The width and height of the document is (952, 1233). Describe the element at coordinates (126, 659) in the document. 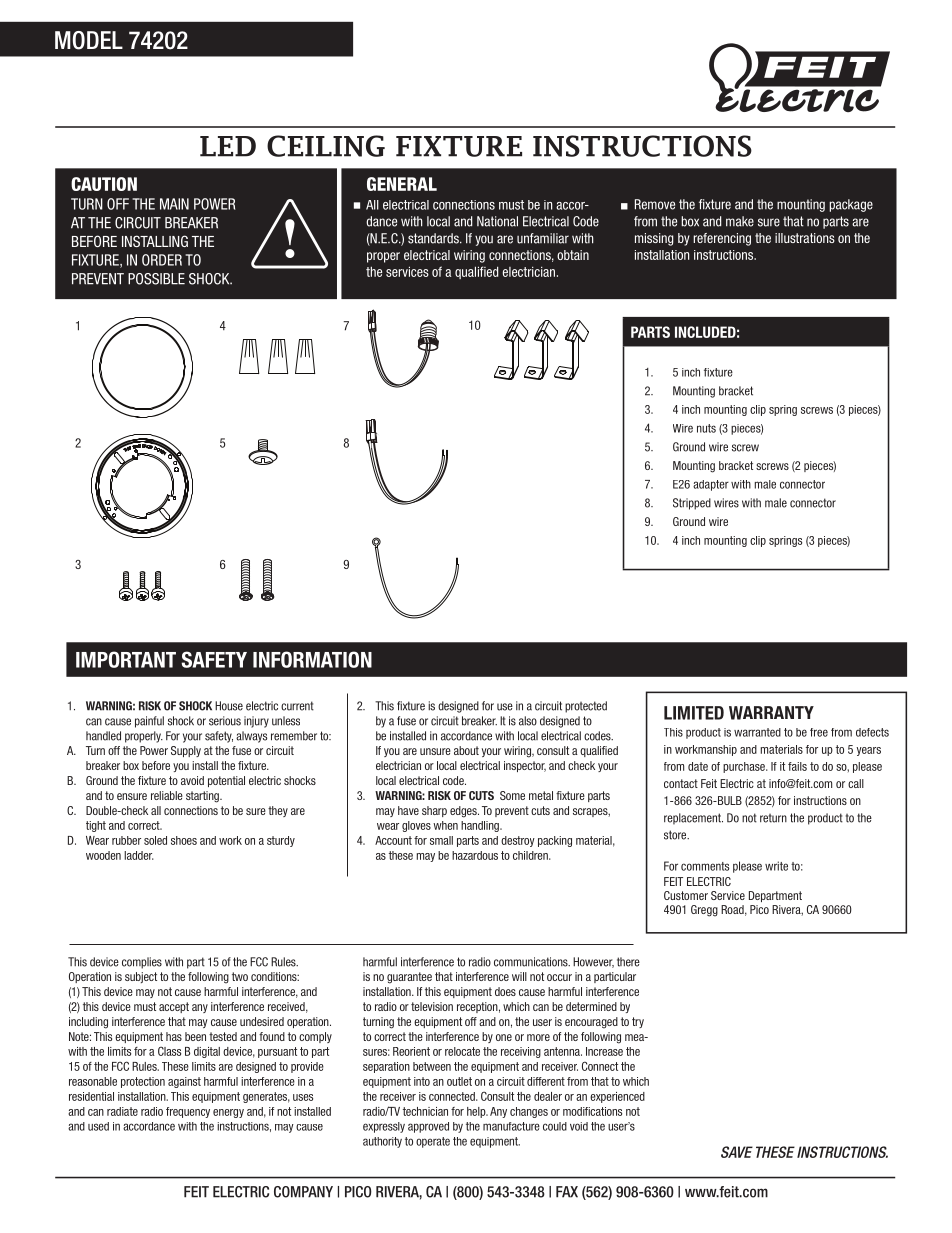

I see `IMPORTANT` at that location.
